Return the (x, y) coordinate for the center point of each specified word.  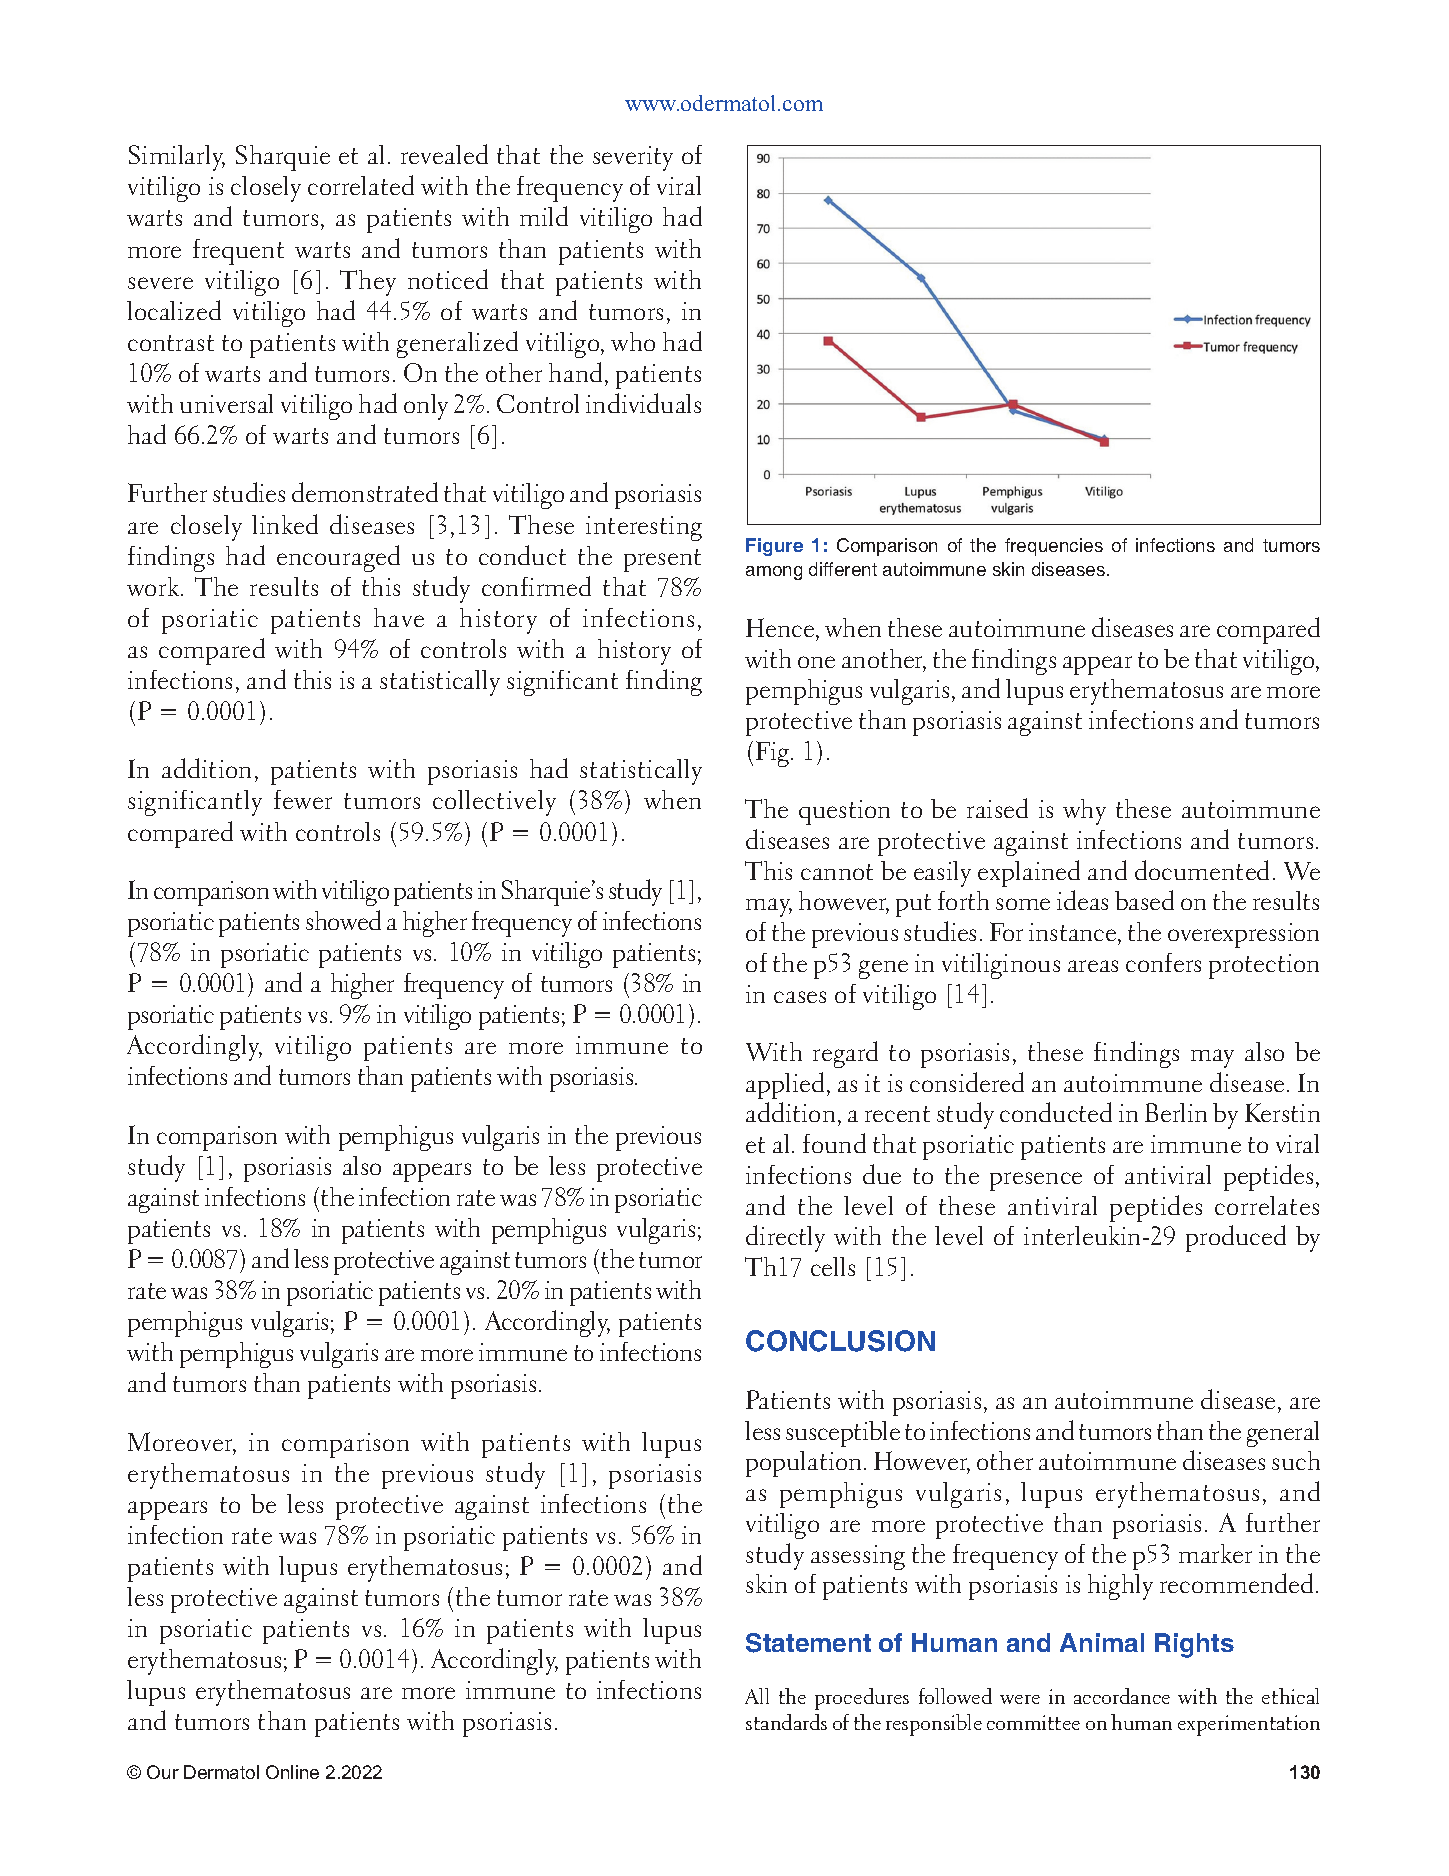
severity (633, 158)
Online (292, 1772)
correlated (361, 185)
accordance (1122, 1696)
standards (786, 1722)
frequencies (1054, 547)
